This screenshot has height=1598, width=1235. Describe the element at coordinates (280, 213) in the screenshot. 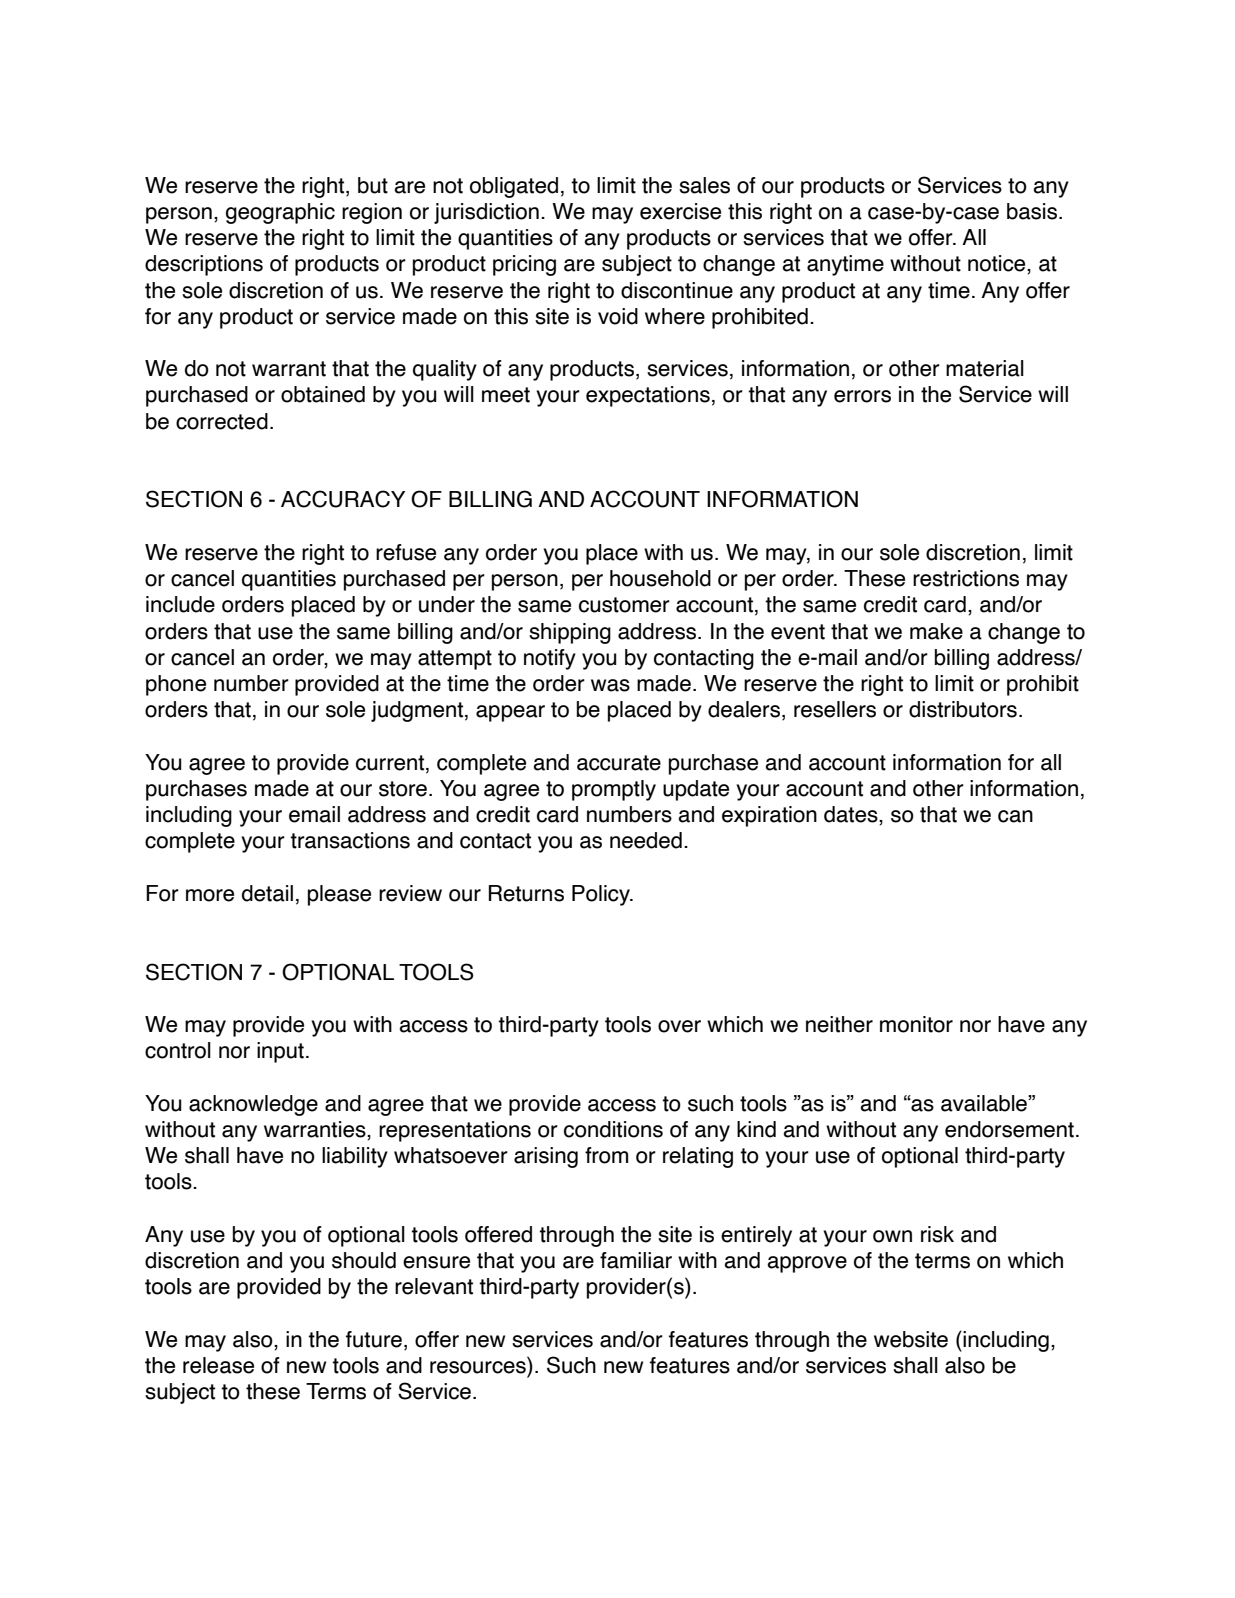

I see `geographic` at that location.
